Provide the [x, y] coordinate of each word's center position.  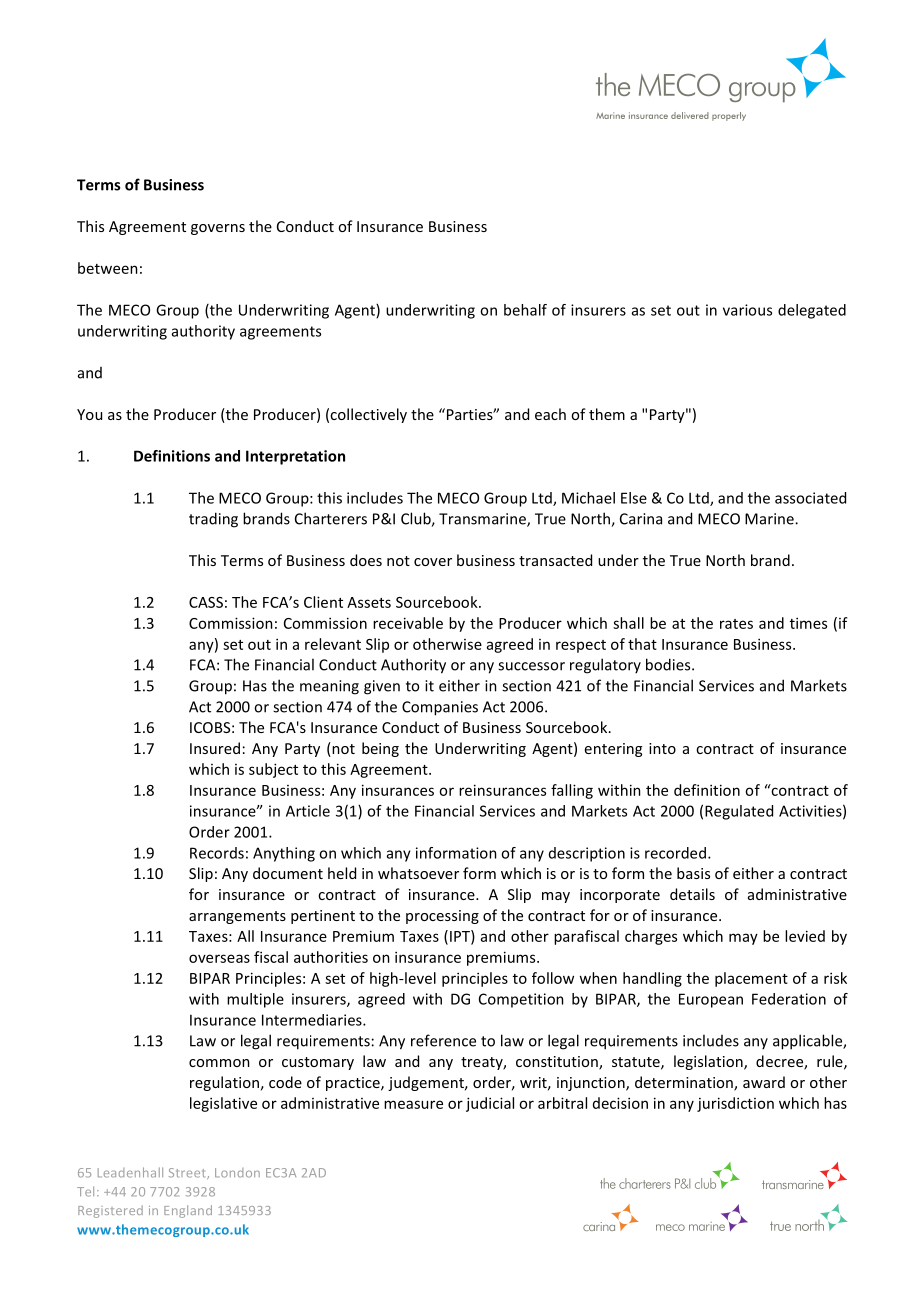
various [747, 310]
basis [693, 873]
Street [188, 1173]
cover [433, 562]
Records [217, 853]
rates [736, 624]
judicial [490, 1104]
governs [218, 229]
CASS [206, 602]
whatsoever [418, 873]
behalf [525, 310]
